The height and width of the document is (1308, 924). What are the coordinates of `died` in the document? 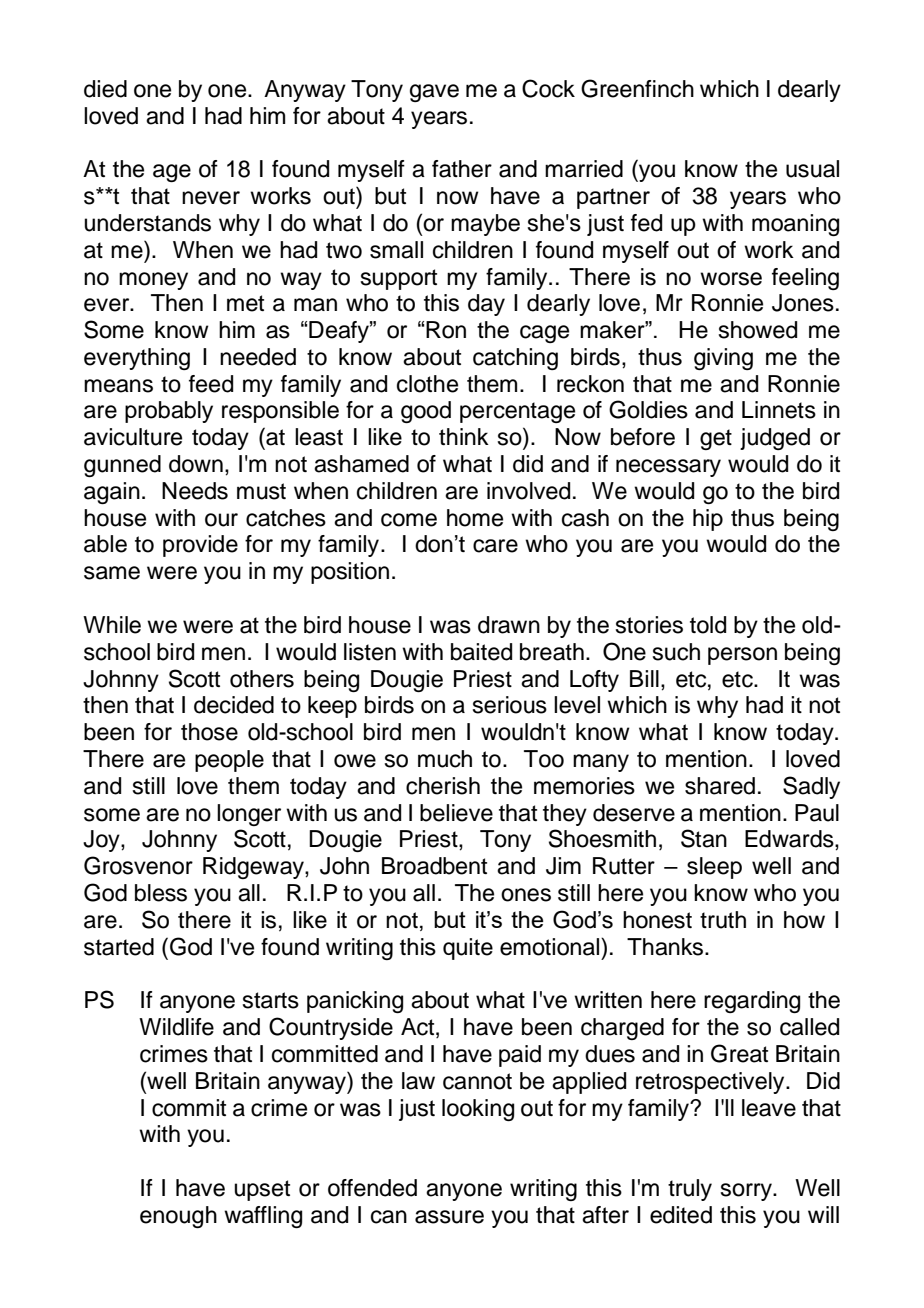 It's located at (105, 89).
